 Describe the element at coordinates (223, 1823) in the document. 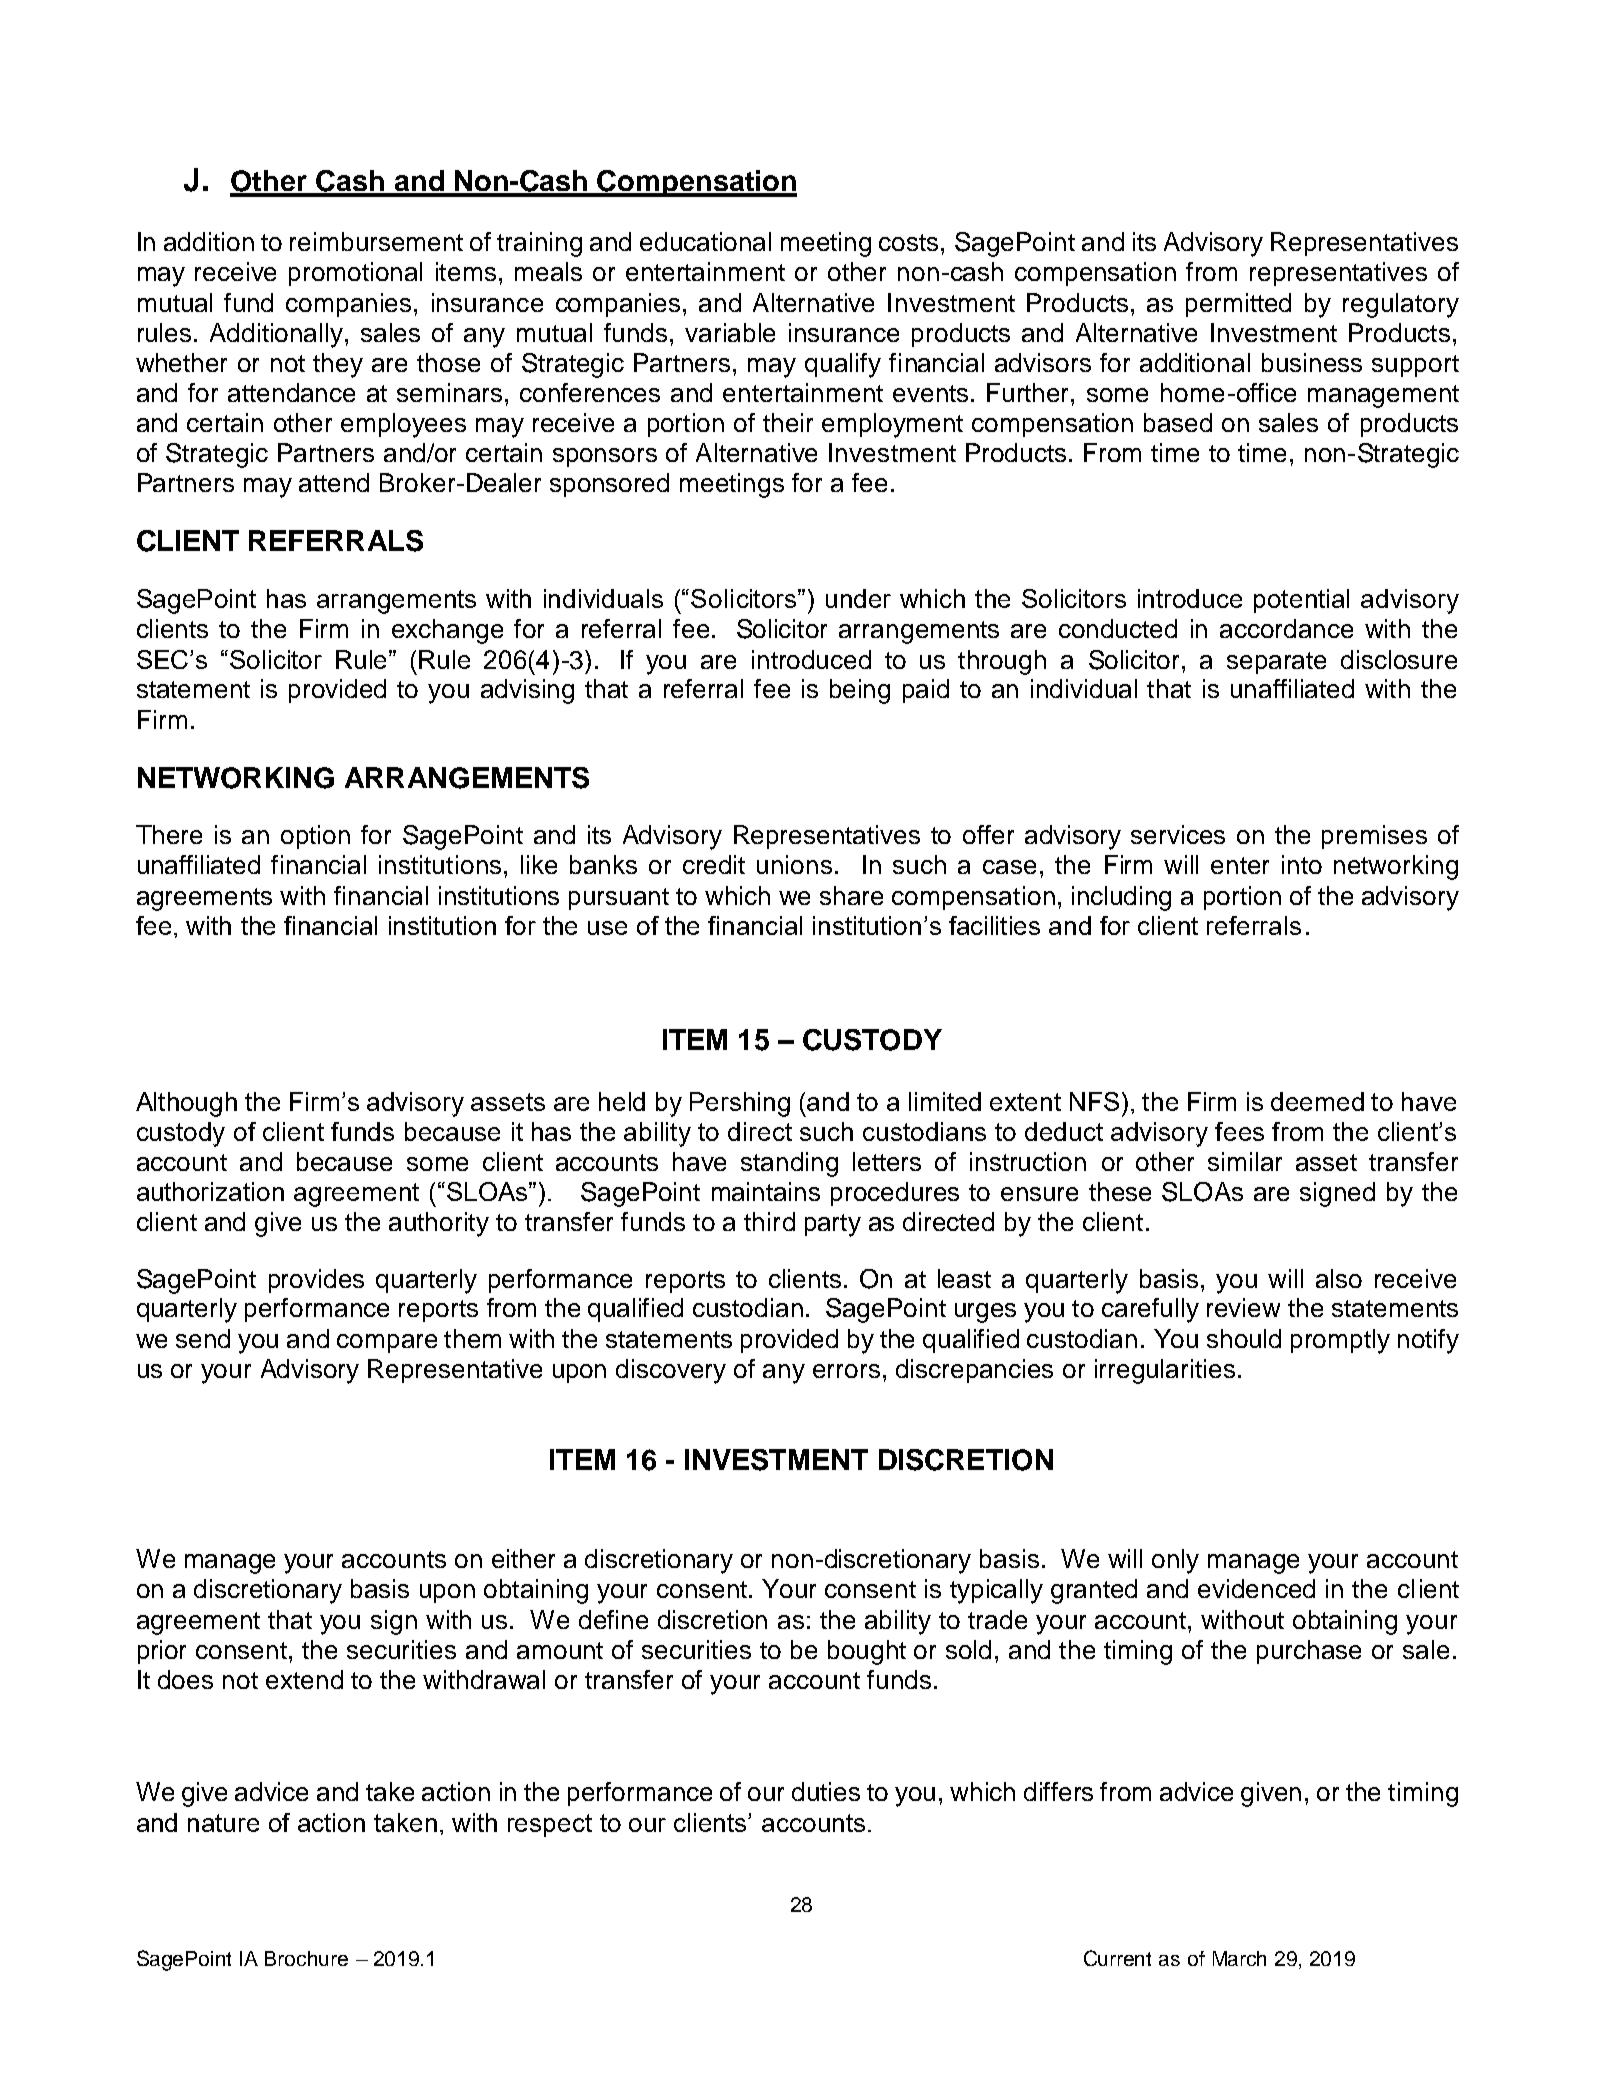

I see `nature` at that location.
